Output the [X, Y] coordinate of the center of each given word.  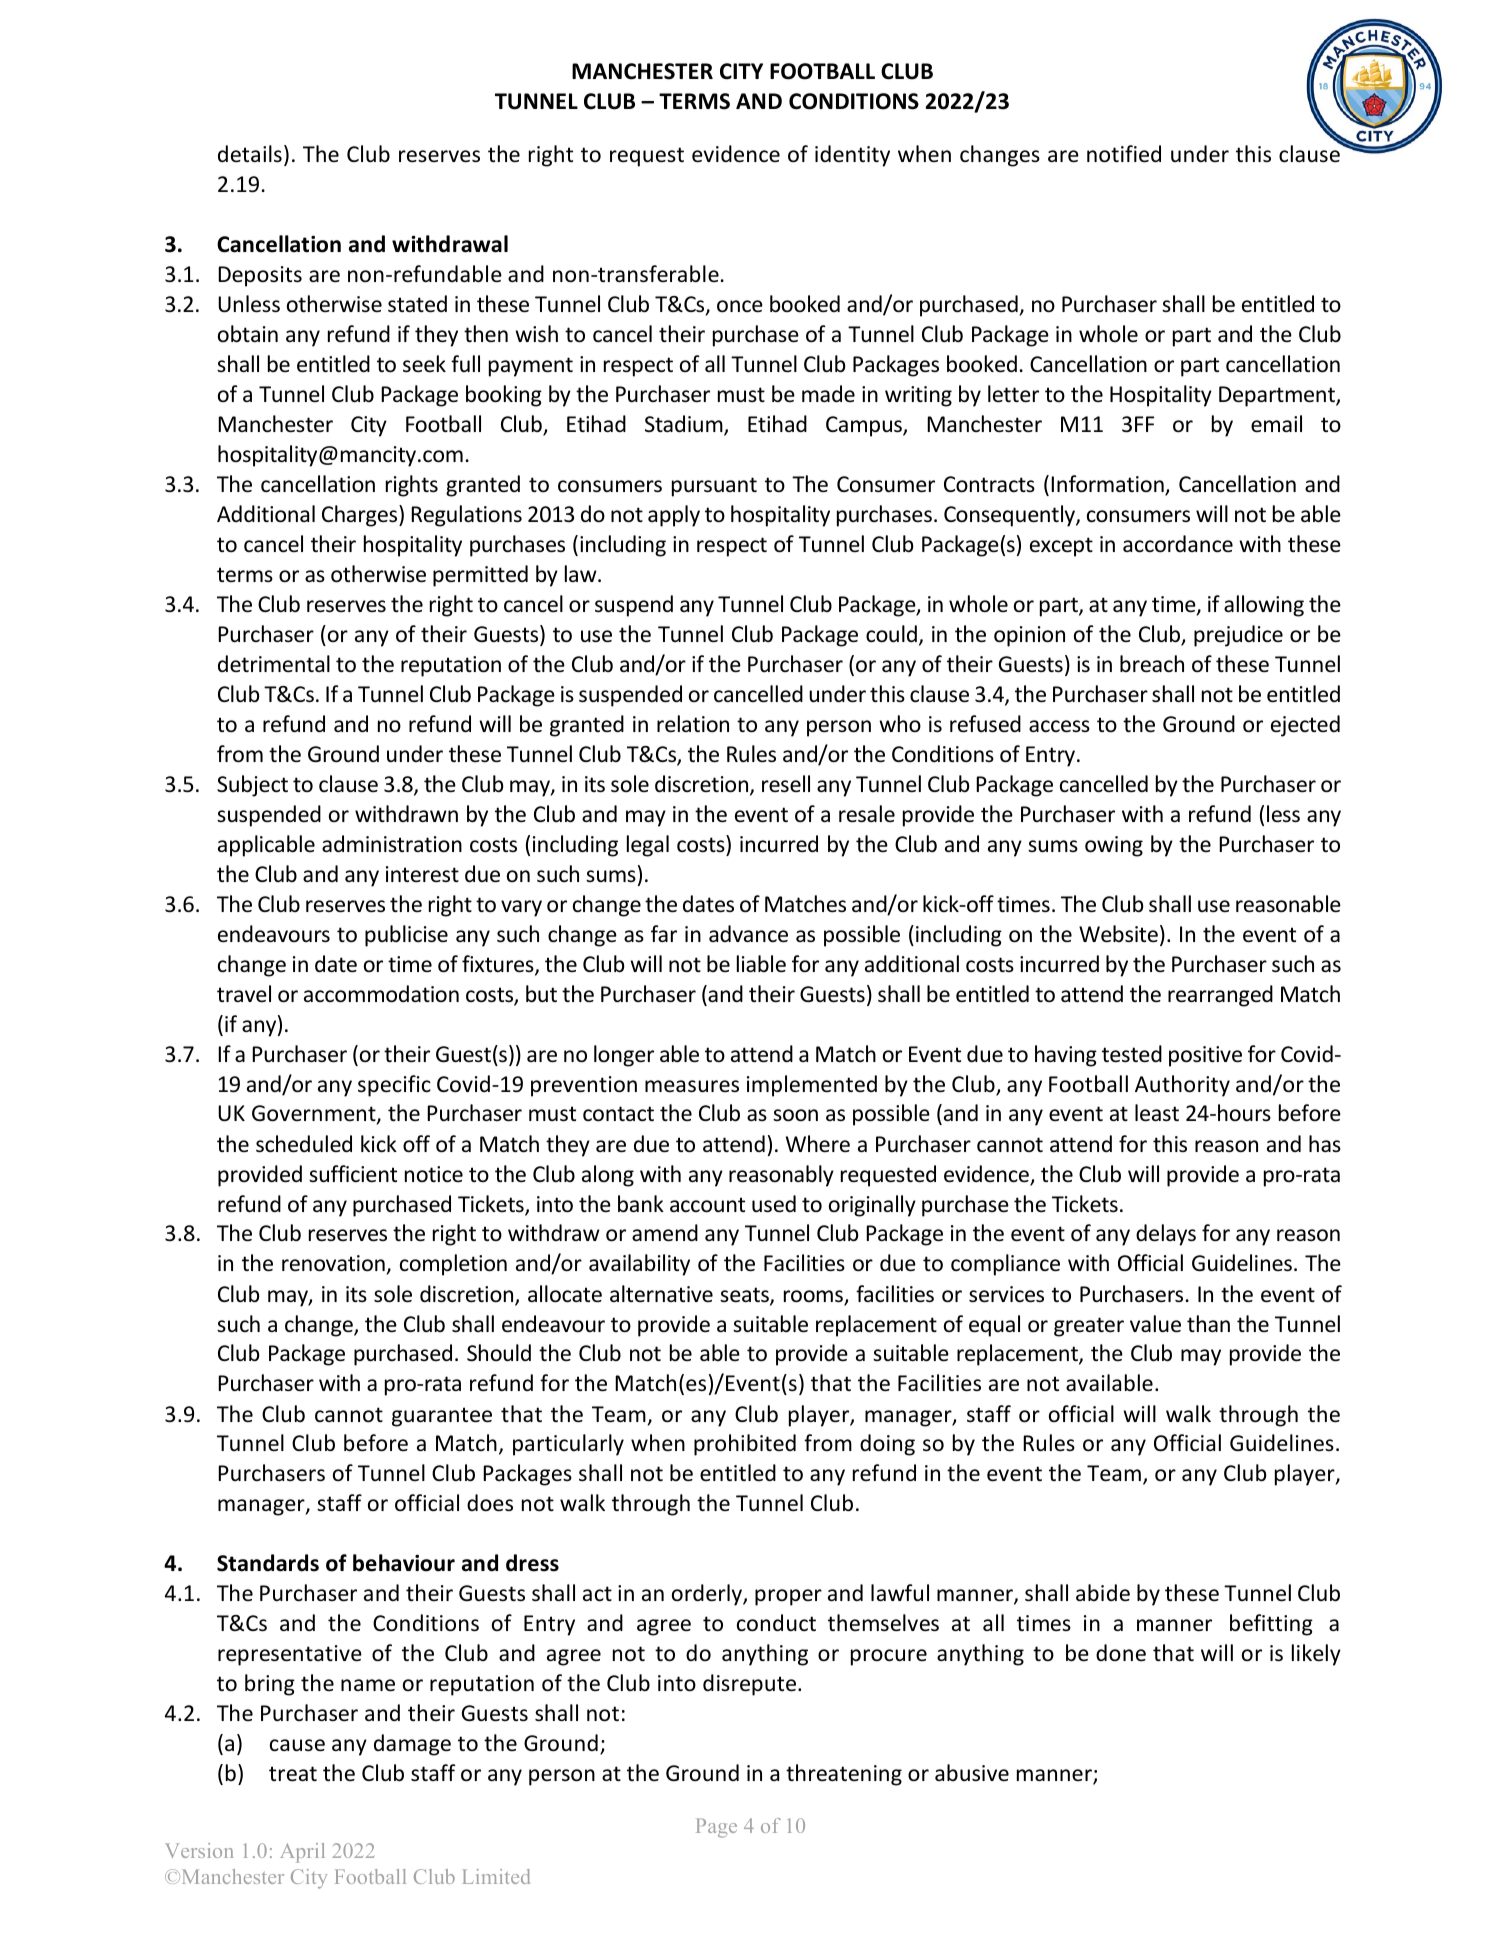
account [707, 1205]
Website [1118, 934]
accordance [1178, 544]
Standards [268, 1563]
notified [1124, 154]
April [302, 1853]
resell [786, 783]
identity [852, 156]
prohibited [745, 1445]
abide [1103, 1593]
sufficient [353, 1174]
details [250, 154]
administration [392, 844]
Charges [361, 516]
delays [1166, 1235]
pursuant [714, 487]
